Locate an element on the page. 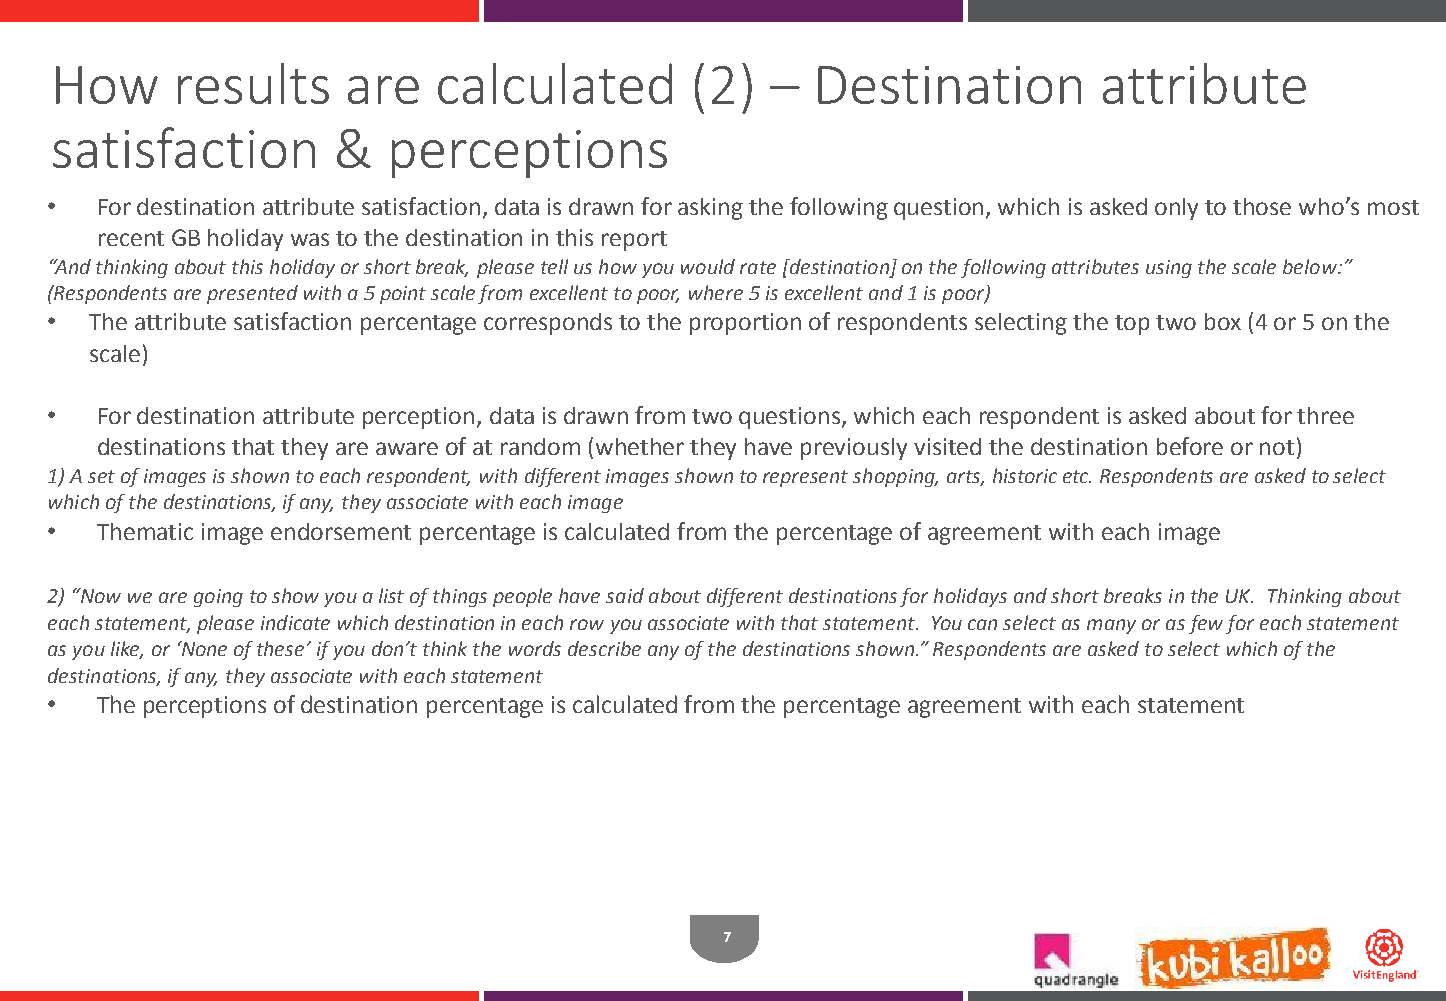 The height and width of the document is (1001, 1446). only is located at coordinates (1176, 209).
